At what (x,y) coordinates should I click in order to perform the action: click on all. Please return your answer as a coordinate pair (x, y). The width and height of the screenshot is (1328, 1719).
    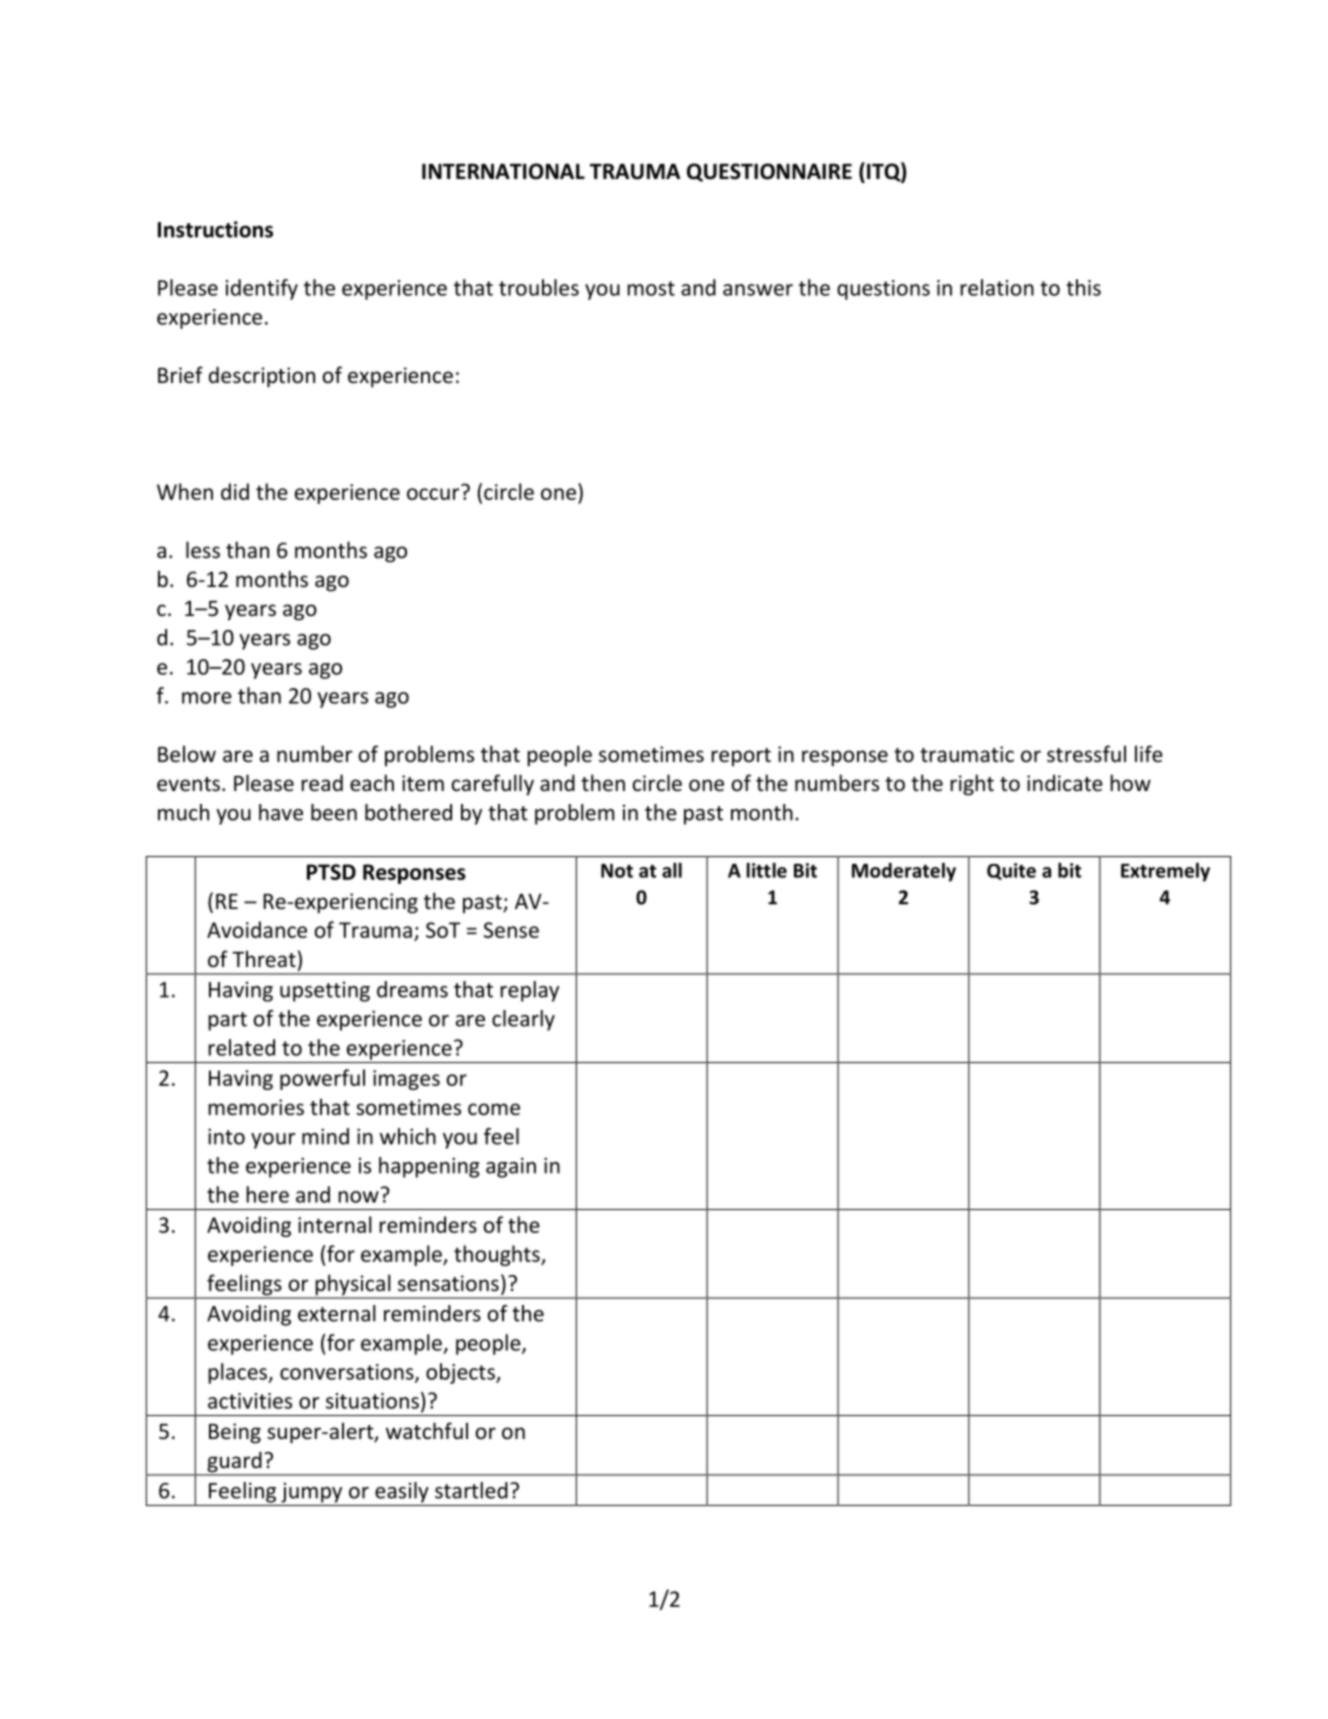
    Looking at the image, I should click on (672, 870).
